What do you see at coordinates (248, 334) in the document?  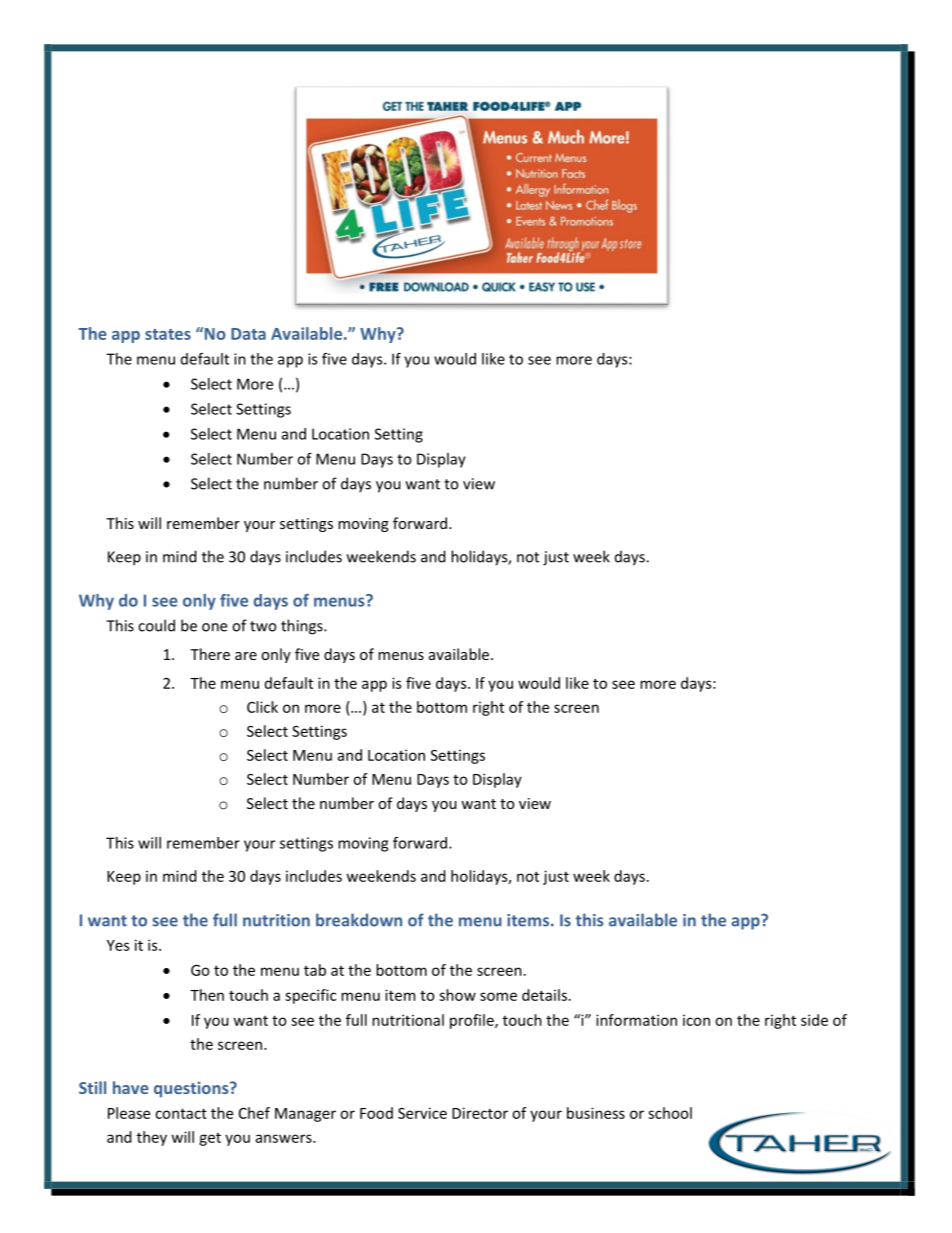 I see `Data` at bounding box center [248, 334].
